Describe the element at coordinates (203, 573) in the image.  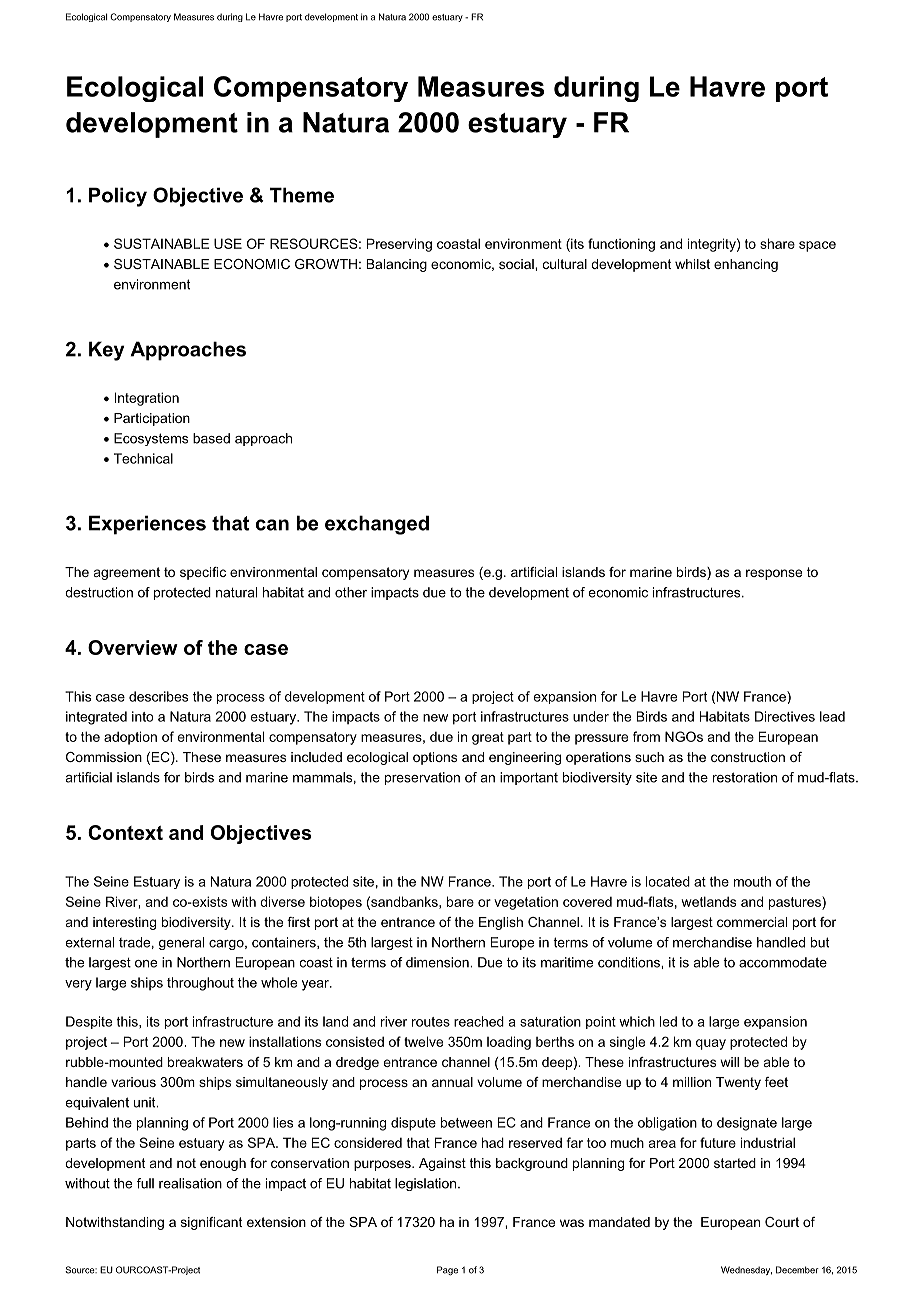
I see `specific` at that location.
